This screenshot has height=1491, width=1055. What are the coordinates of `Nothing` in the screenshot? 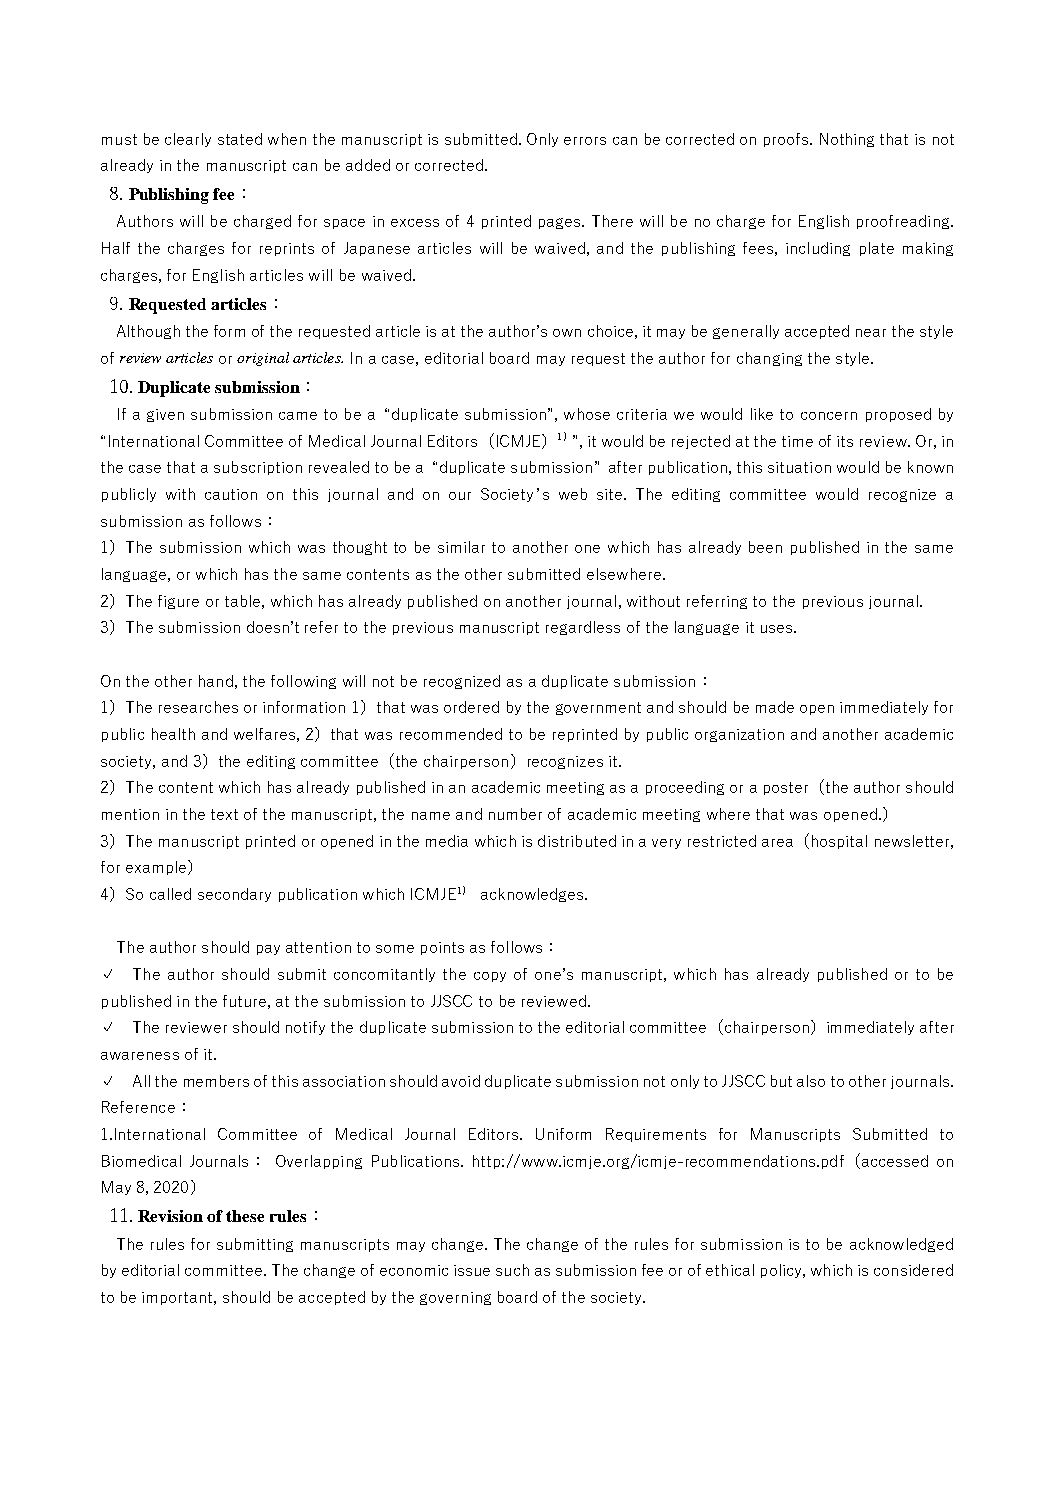 It's located at (847, 140).
